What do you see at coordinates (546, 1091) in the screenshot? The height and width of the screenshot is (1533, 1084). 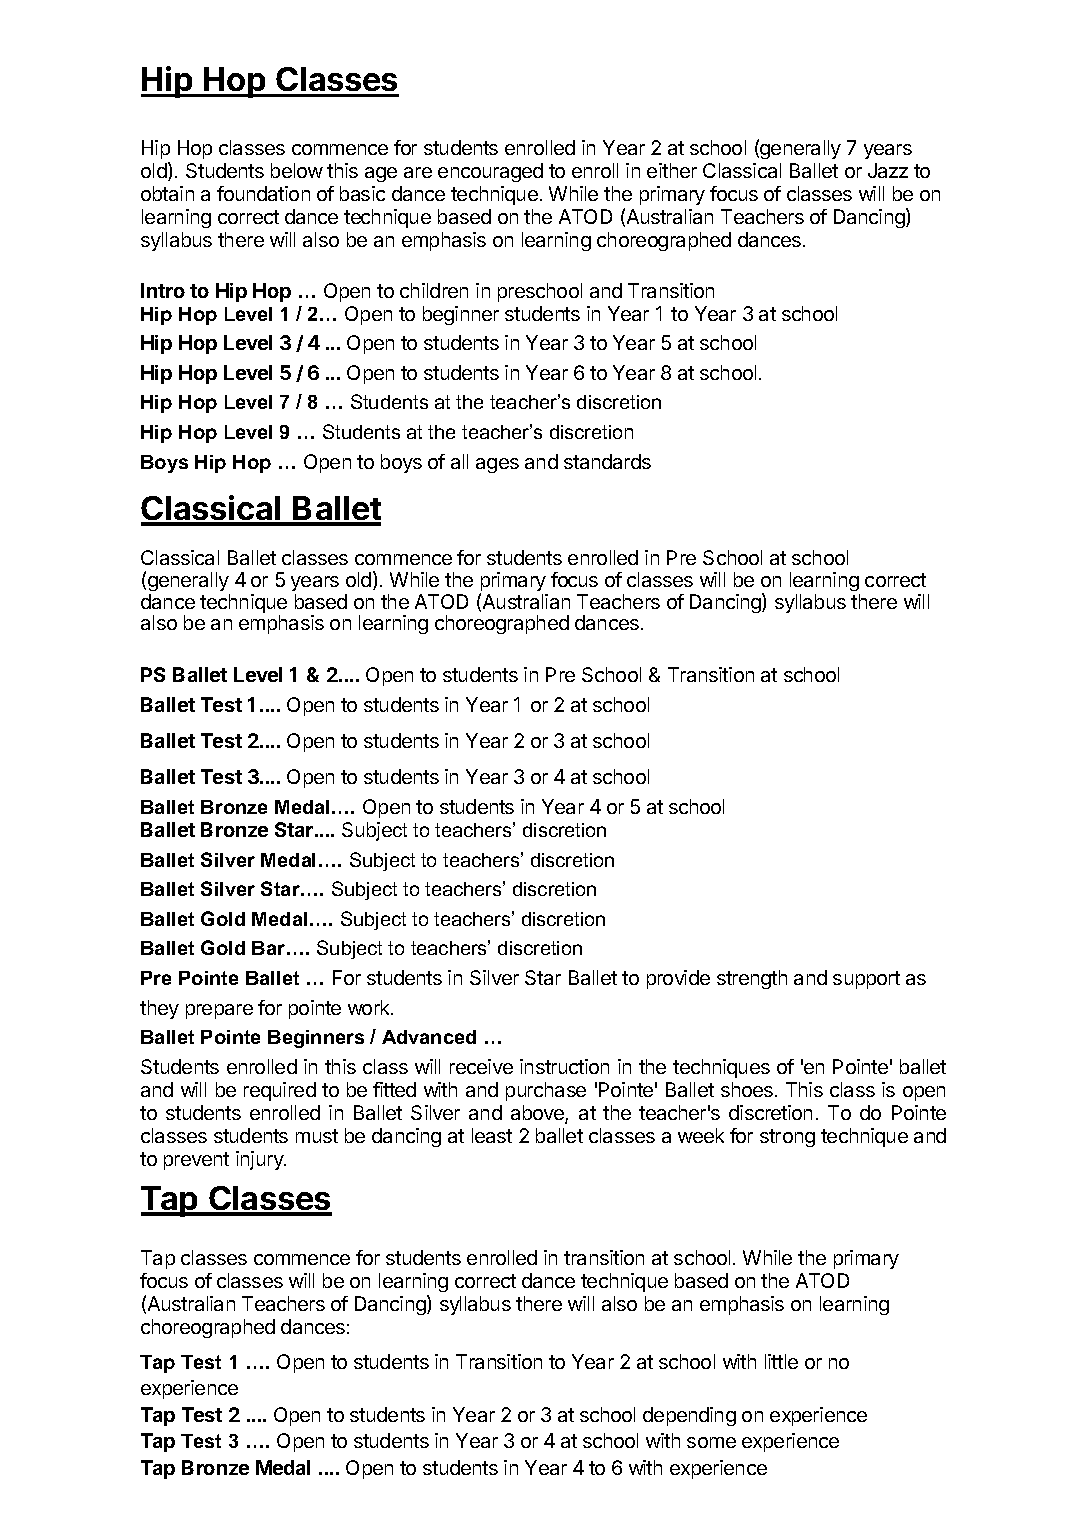 I see `purchase` at bounding box center [546, 1091].
